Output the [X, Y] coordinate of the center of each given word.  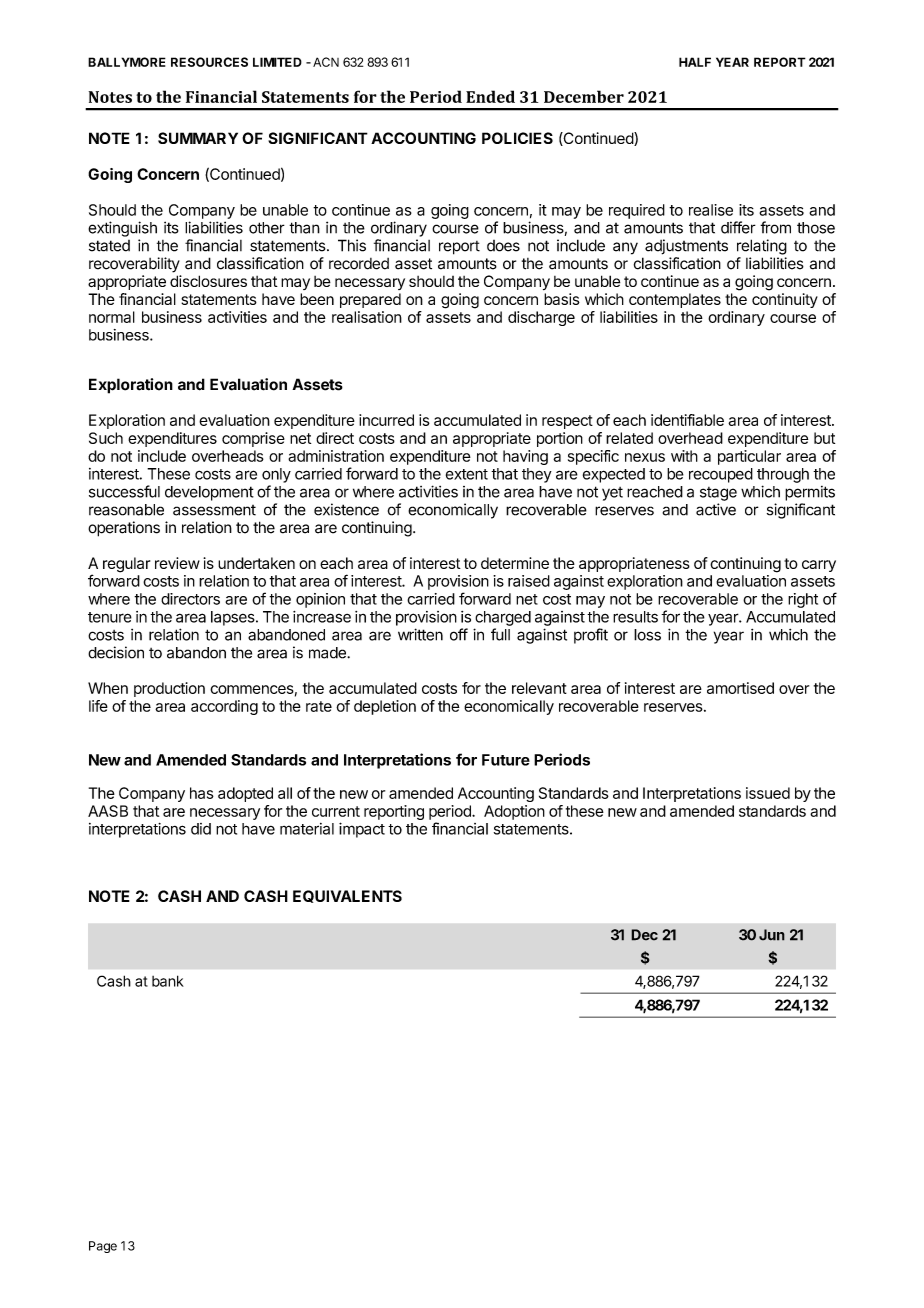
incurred [386, 420]
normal [112, 317]
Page [103, 1247]
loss [647, 635]
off [459, 634]
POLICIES [517, 138]
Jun [772, 935]
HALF [695, 62]
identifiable [687, 420]
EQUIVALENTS [347, 896]
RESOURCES [209, 62]
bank [168, 981]
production [169, 689]
